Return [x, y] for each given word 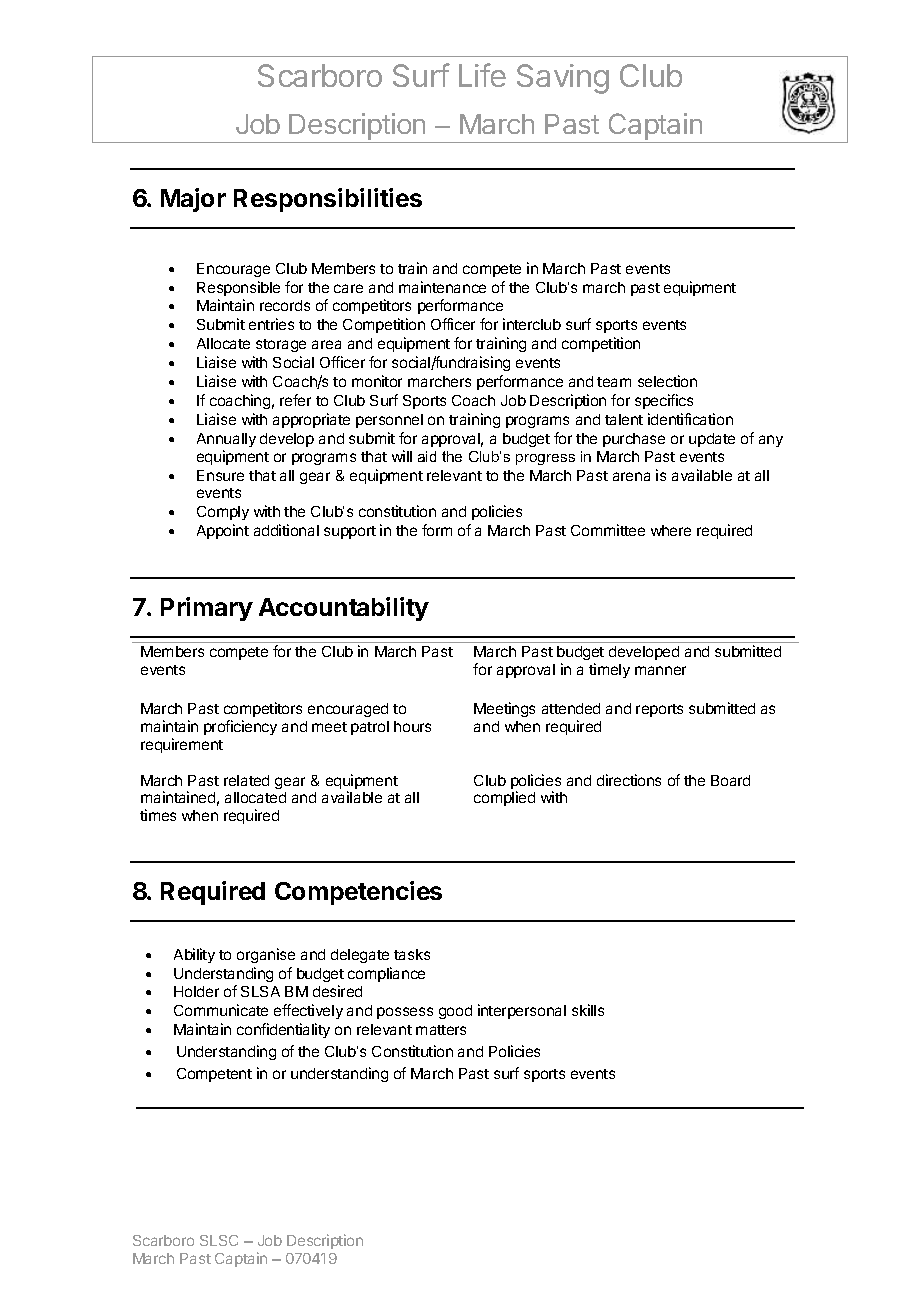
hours [412, 726]
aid [427, 456]
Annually [226, 440]
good [455, 1012]
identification [690, 419]
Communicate [221, 1010]
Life [482, 75]
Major [193, 200]
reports [659, 710]
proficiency [240, 727]
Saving [563, 79]
